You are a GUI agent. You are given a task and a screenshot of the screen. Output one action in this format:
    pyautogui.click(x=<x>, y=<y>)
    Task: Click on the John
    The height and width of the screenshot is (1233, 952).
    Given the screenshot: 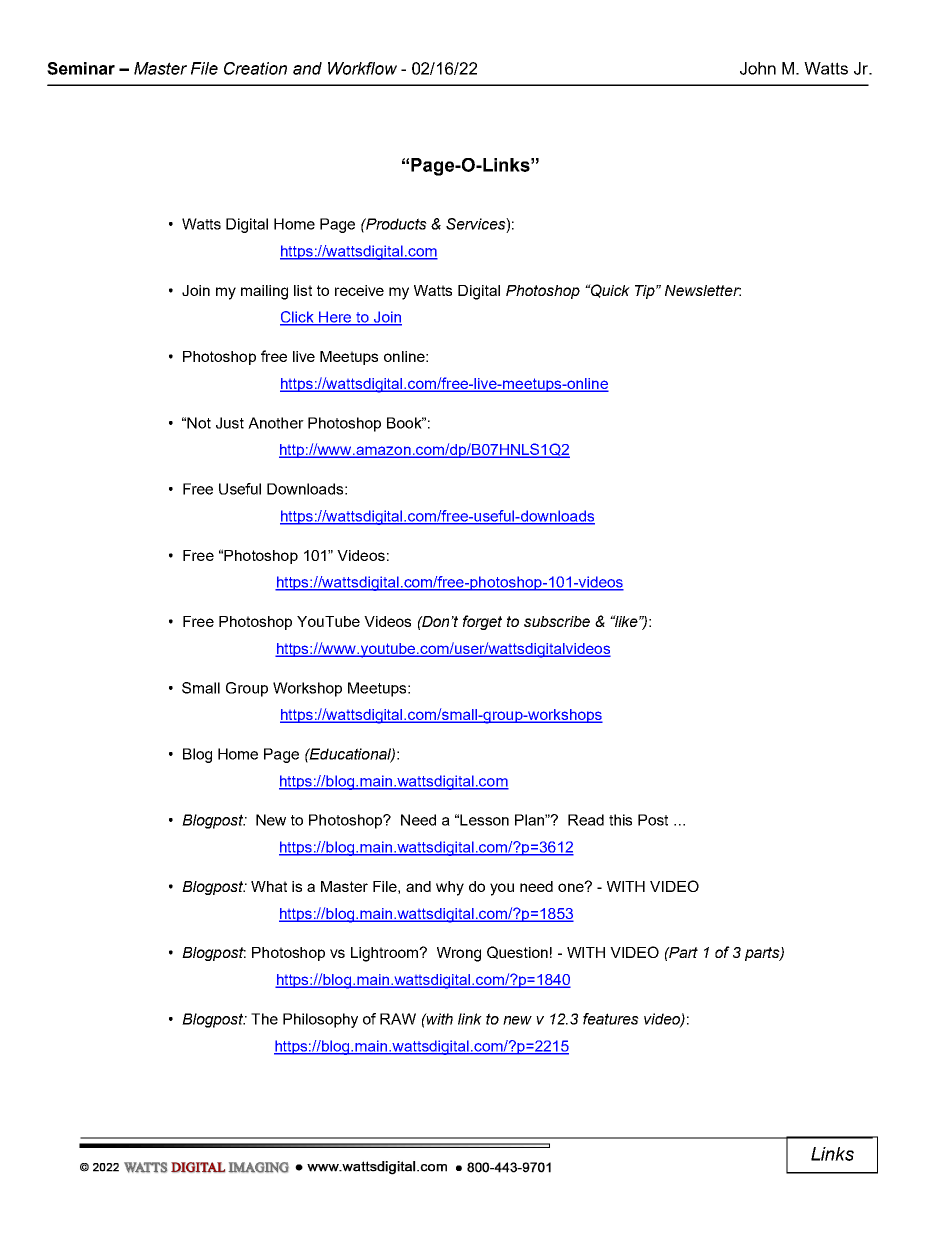 What is the action you would take?
    pyautogui.click(x=758, y=68)
